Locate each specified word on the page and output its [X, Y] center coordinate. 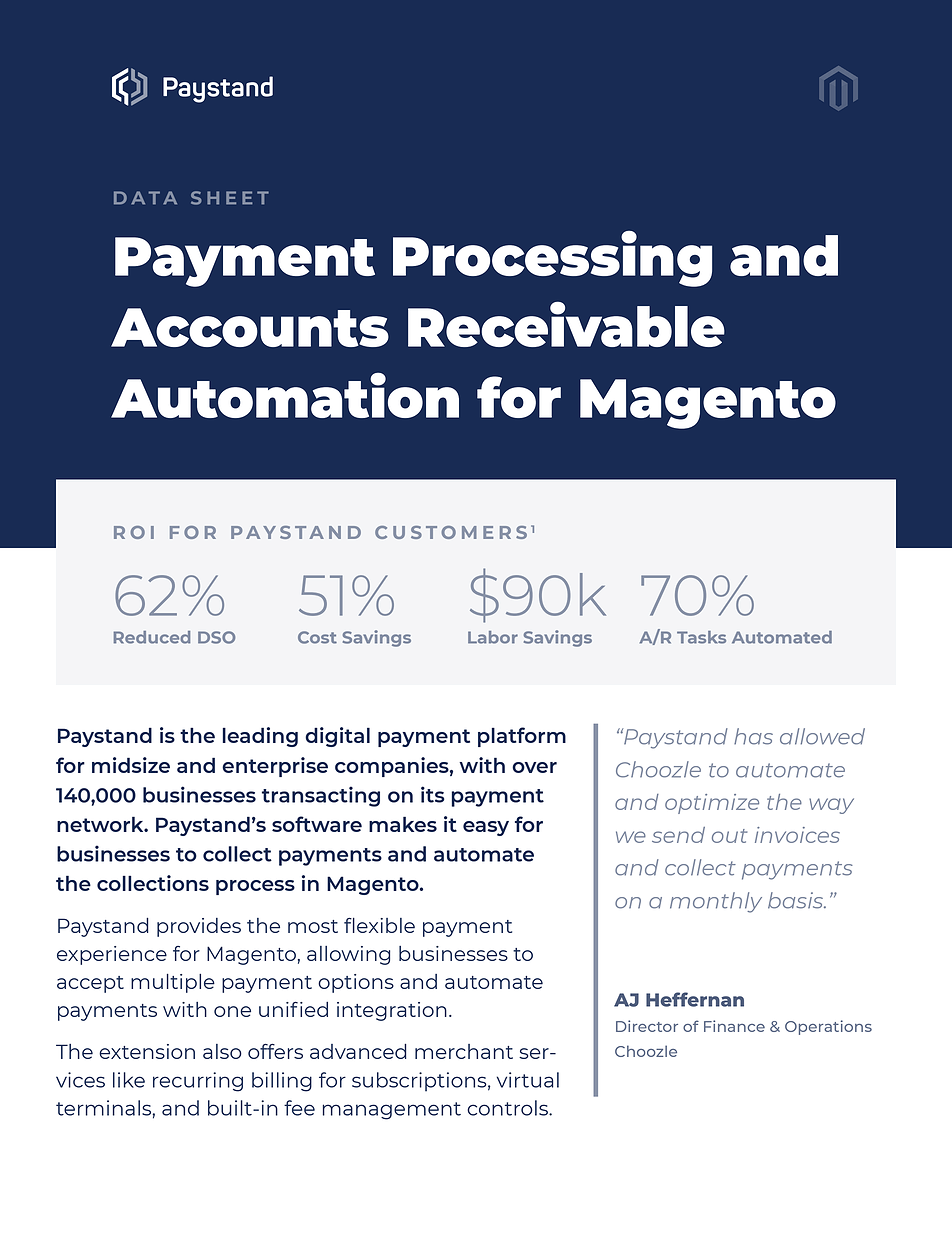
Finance [734, 1026]
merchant [464, 1051]
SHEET [230, 198]
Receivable [566, 324]
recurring [198, 1082]
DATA [145, 198]
